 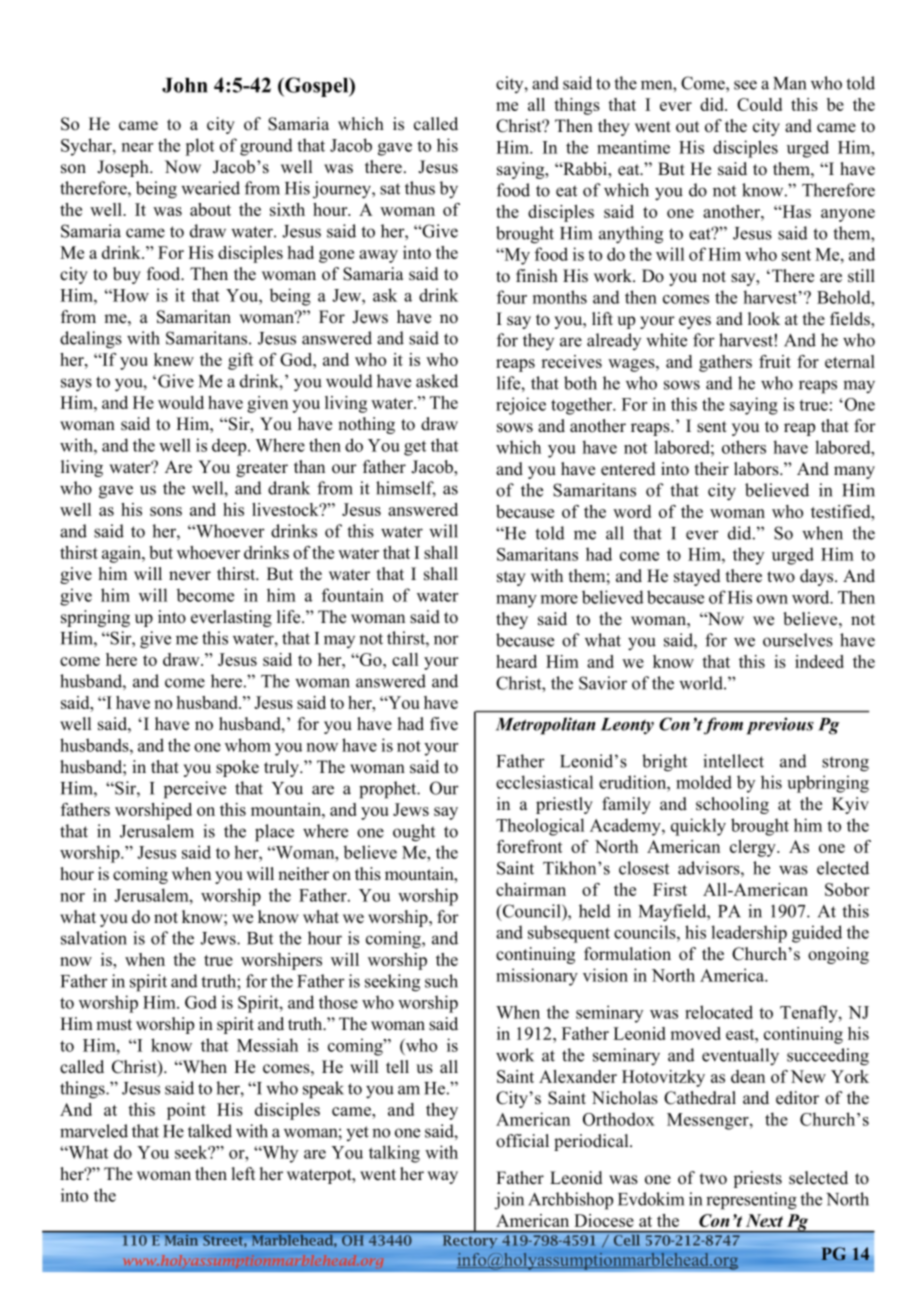 What do you see at coordinates (406, 489) in the image?
I see `himself` at bounding box center [406, 489].
